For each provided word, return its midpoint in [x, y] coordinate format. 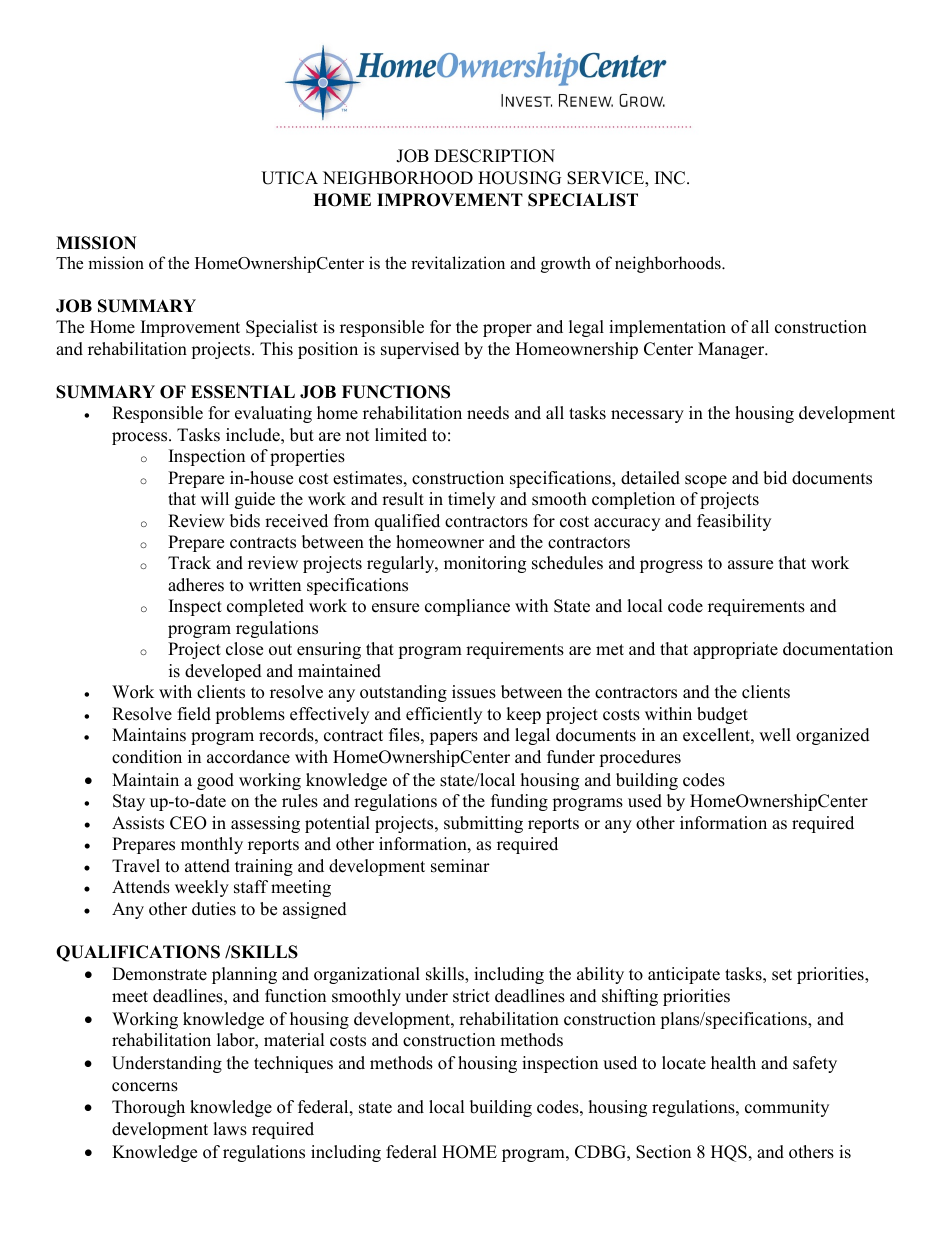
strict [471, 996]
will [215, 498]
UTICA [289, 178]
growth [566, 264]
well [775, 735]
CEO [188, 823]
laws [230, 1129]
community [787, 1108]
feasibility [734, 522]
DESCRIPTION [494, 156]
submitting [483, 824]
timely [471, 500]
